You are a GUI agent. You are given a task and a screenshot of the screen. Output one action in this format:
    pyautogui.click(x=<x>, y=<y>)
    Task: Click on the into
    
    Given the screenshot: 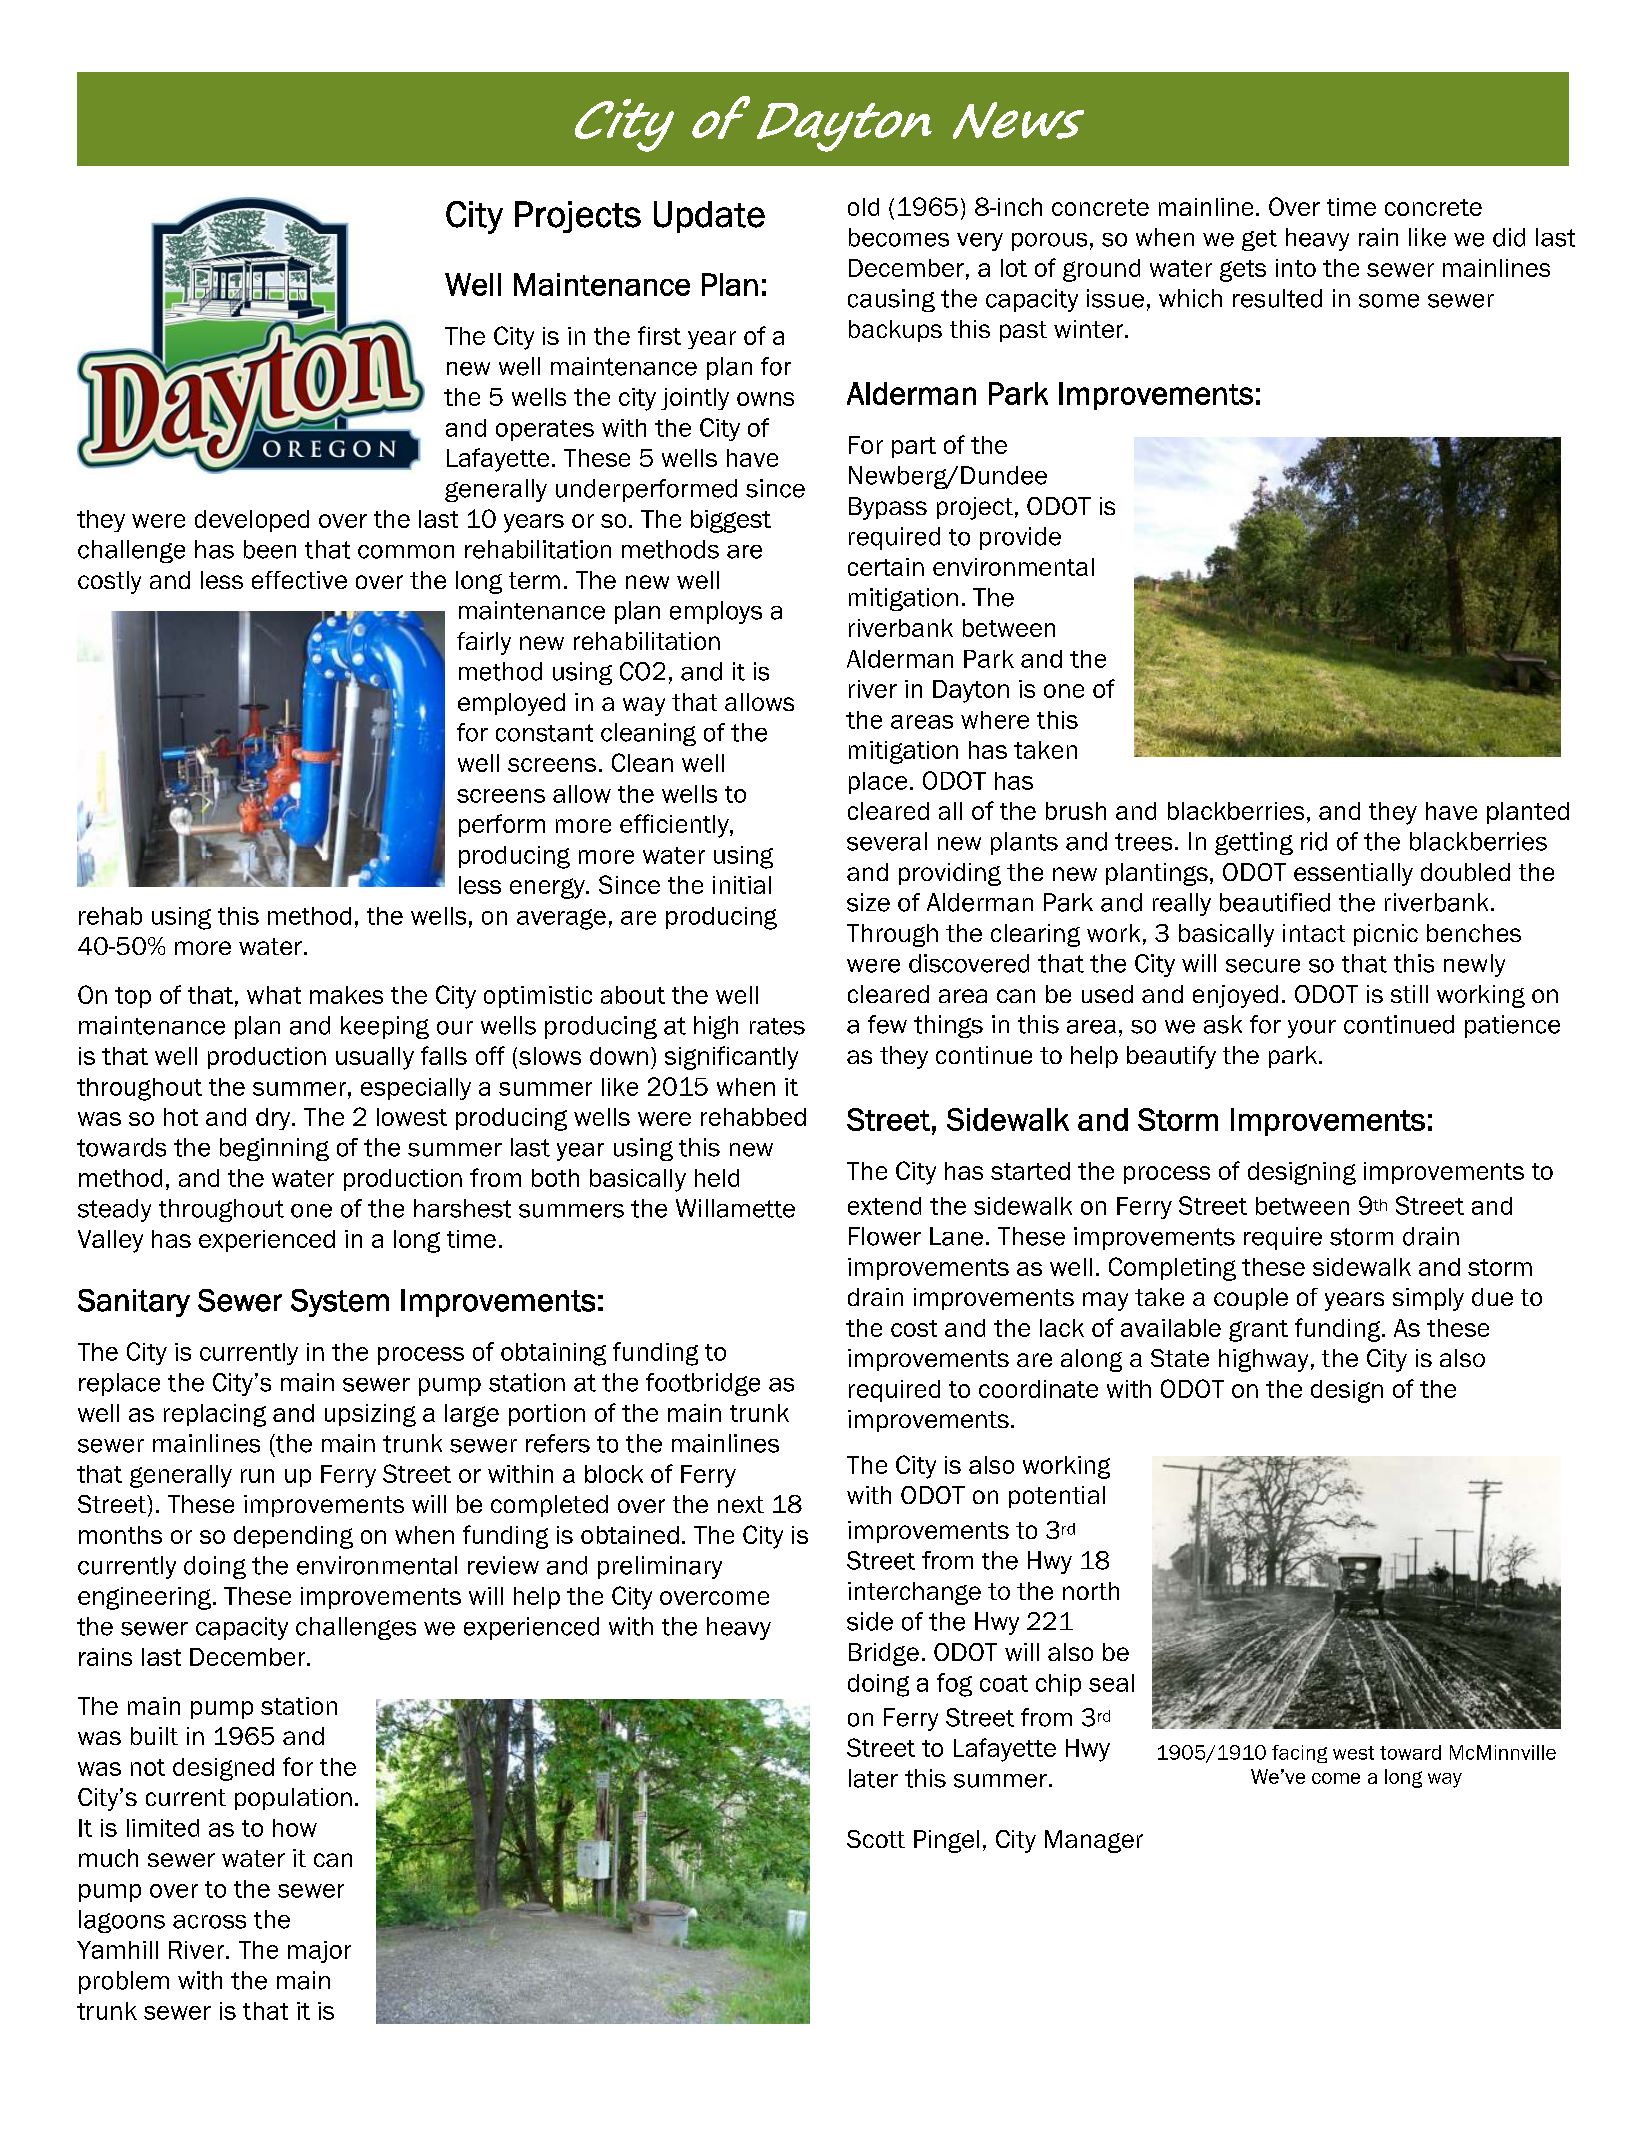 What is the action you would take?
    pyautogui.click(x=1296, y=268)
